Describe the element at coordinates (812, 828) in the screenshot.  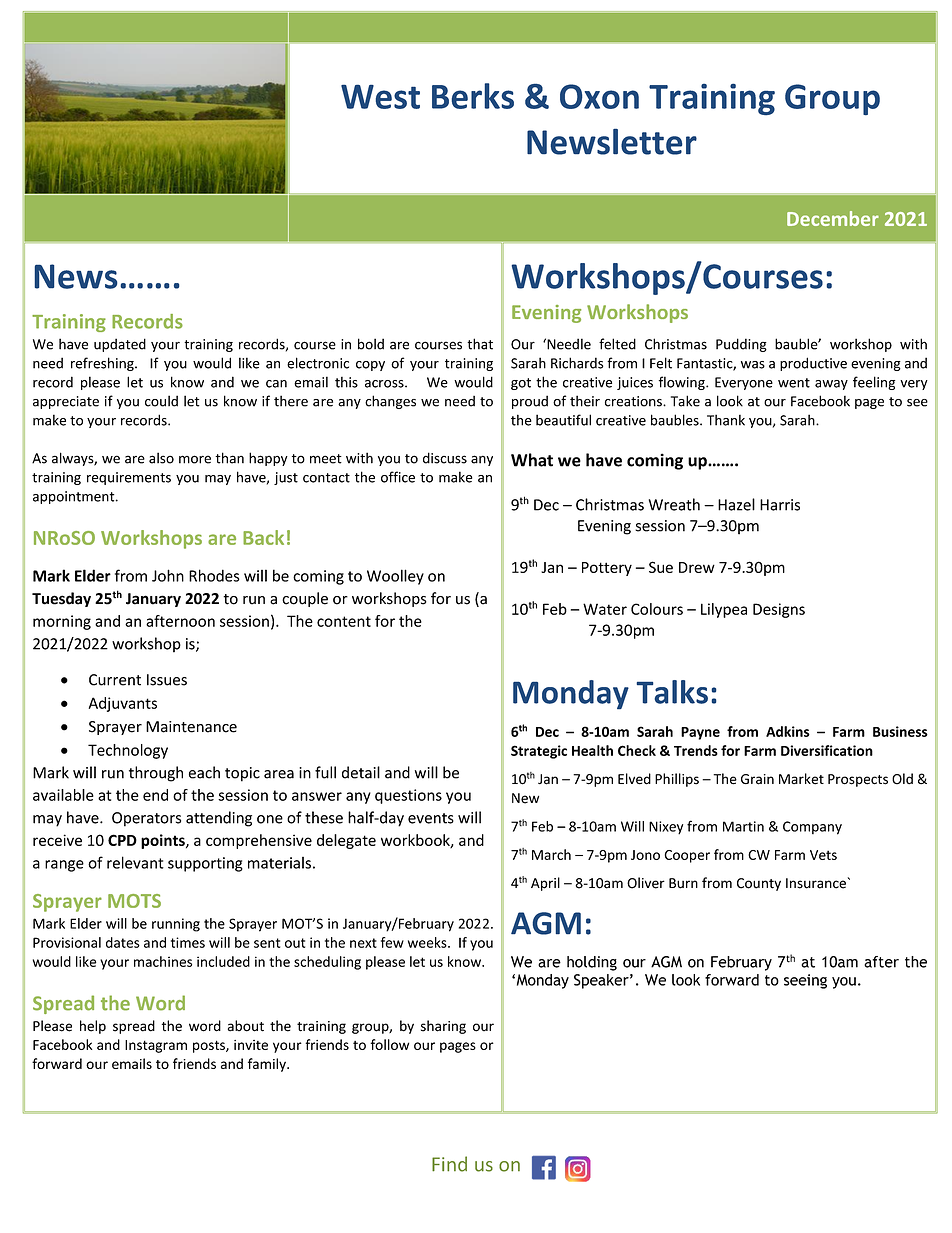
I see `Company` at that location.
